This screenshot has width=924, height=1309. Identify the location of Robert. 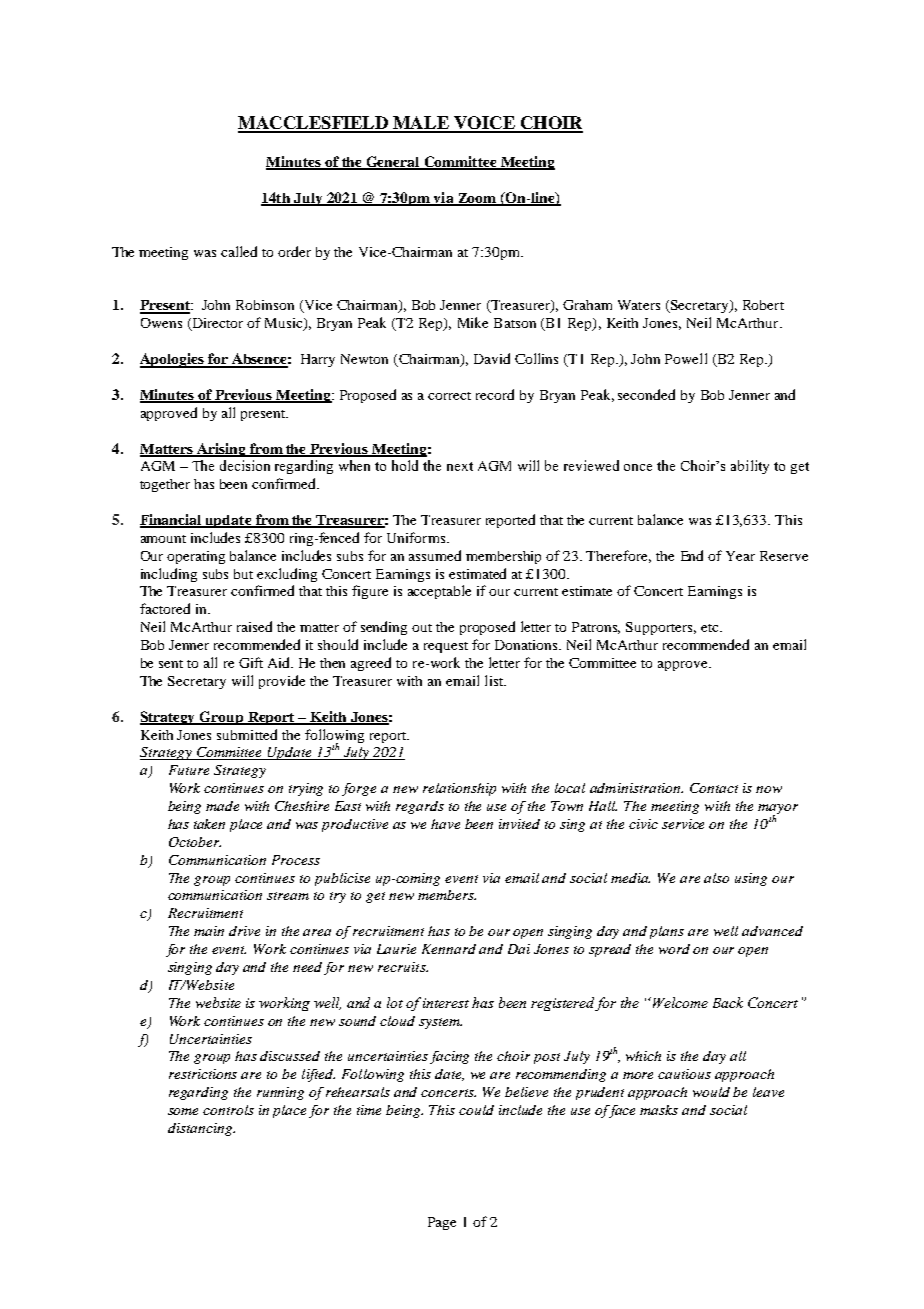
(763, 305).
